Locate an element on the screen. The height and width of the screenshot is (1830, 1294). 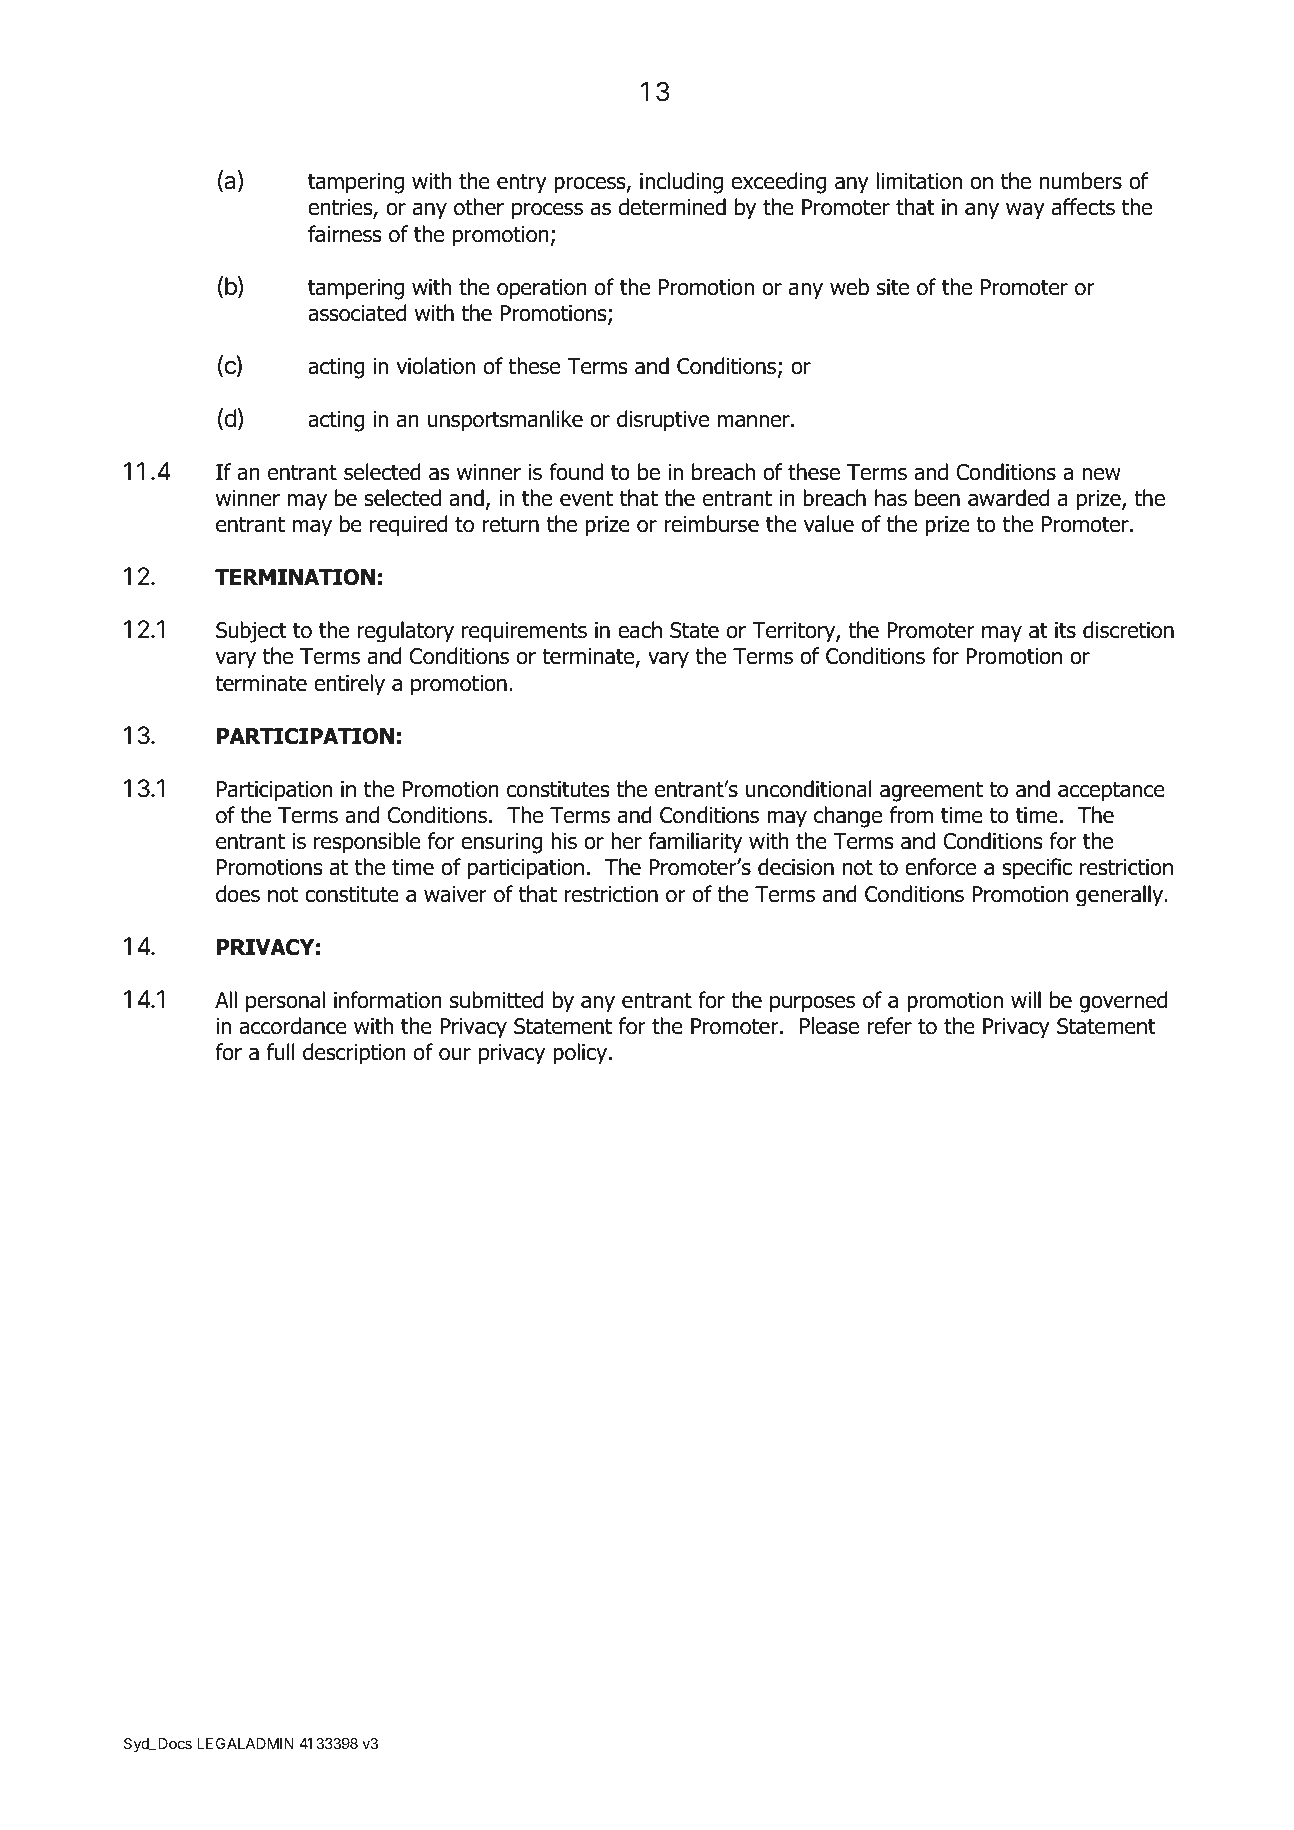
regulatory is located at coordinates (406, 632).
